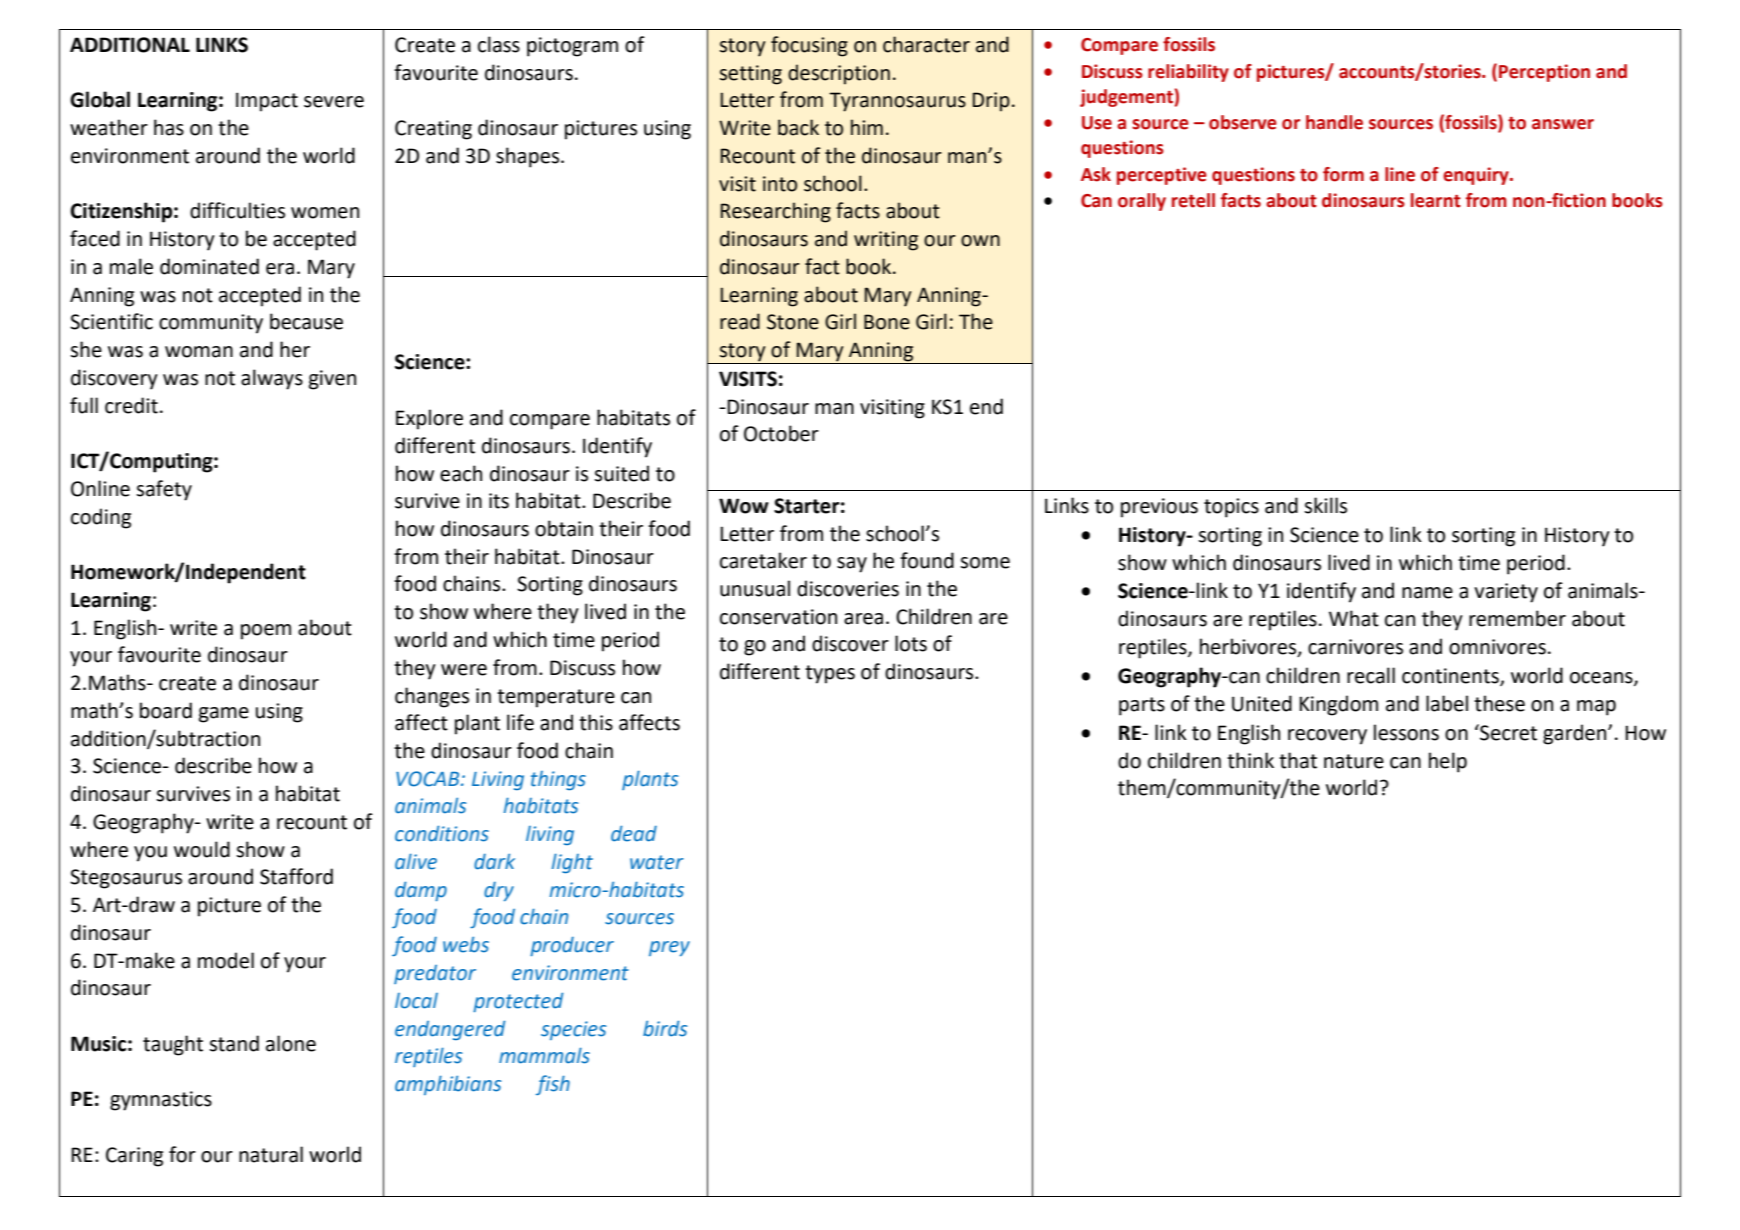 Image resolution: width=1740 pixels, height=1230 pixels. Describe the element at coordinates (839, 74) in the screenshot. I see `description` at that location.
